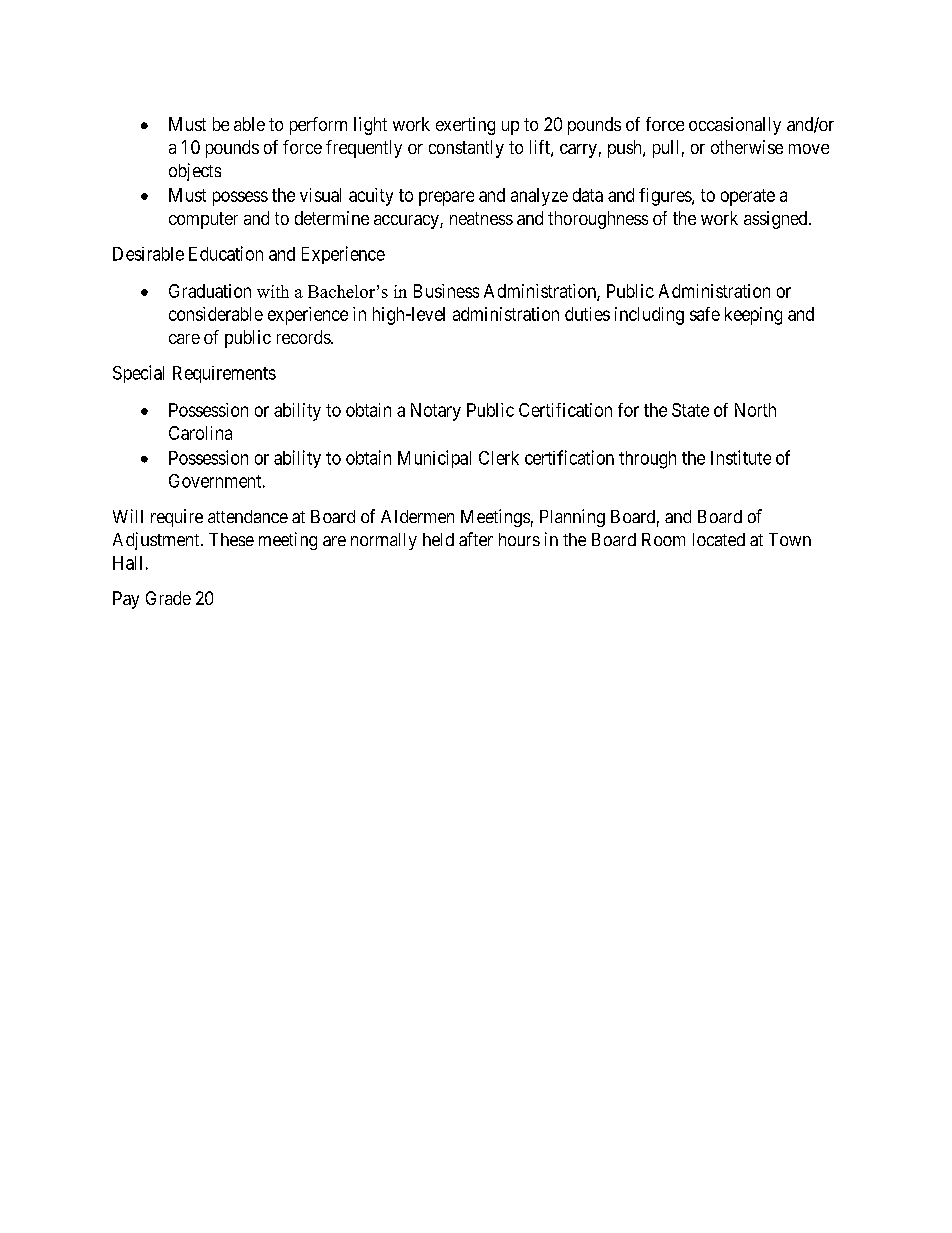  What do you see at coordinates (200, 433) in the screenshot?
I see `Carolina` at bounding box center [200, 433].
